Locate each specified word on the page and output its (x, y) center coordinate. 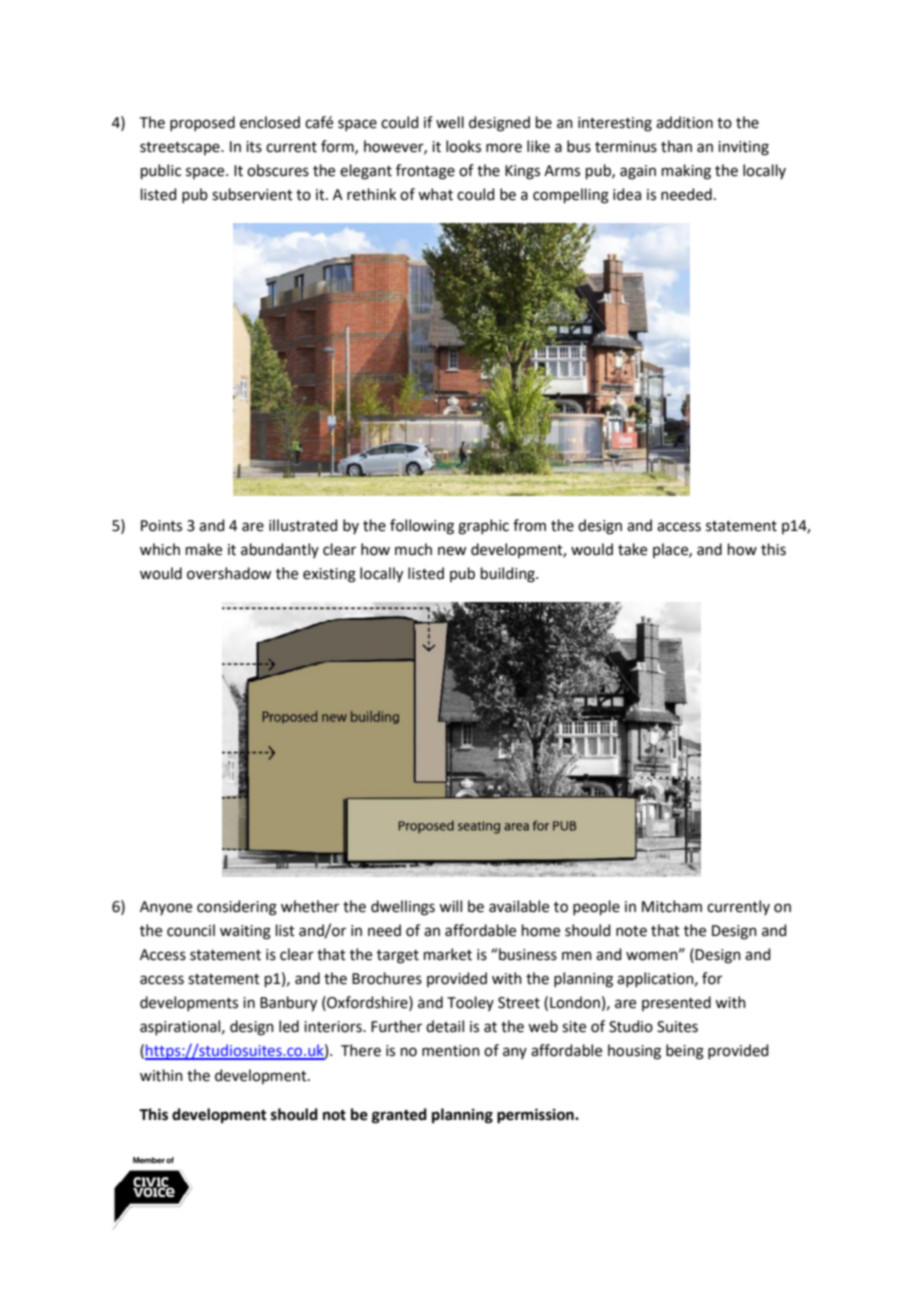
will (450, 906)
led (289, 1026)
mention (451, 1051)
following (422, 527)
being (685, 1052)
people (596, 907)
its (254, 147)
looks (463, 146)
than (676, 146)
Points (161, 526)
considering (237, 908)
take (632, 549)
